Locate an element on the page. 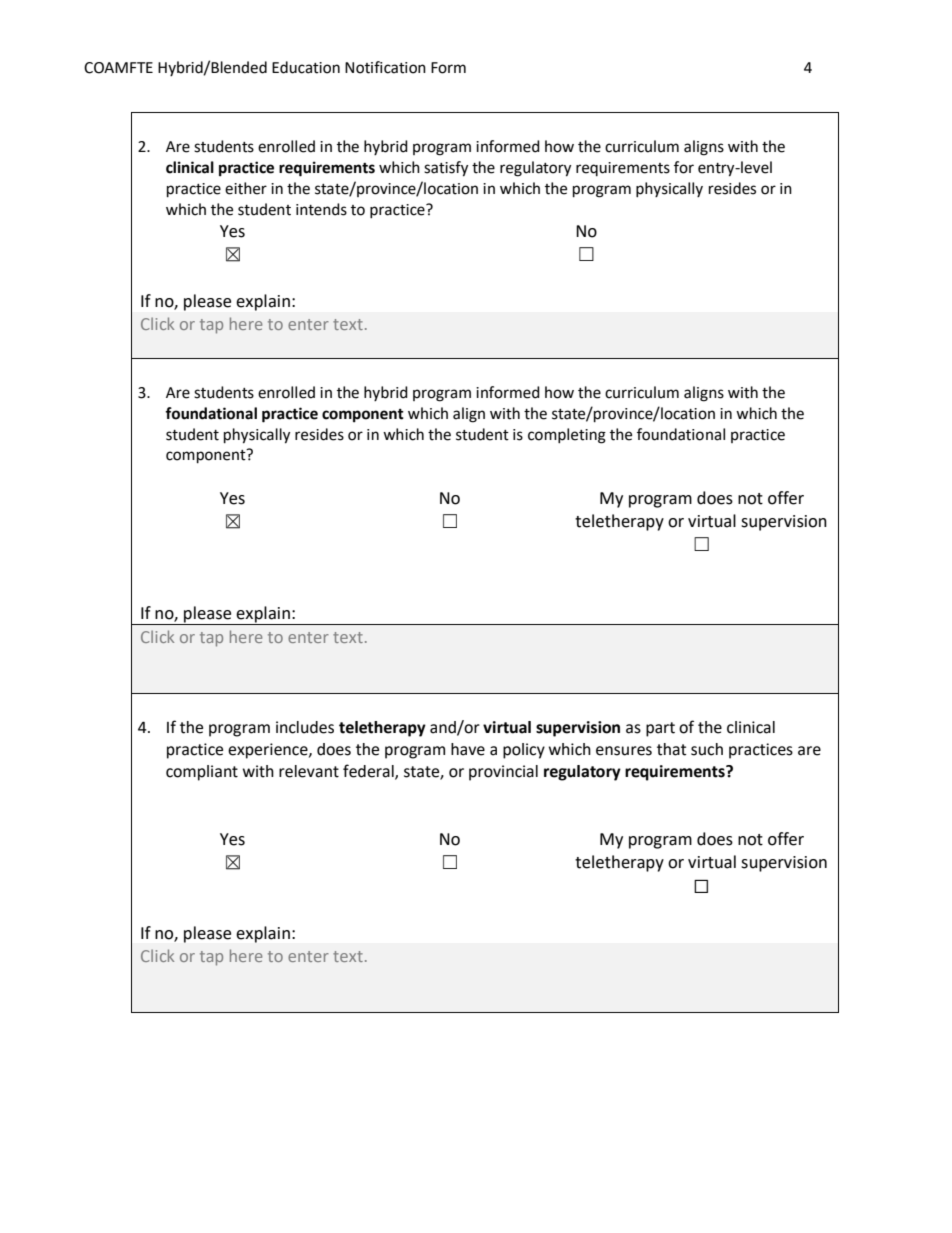 This document has width=952, height=1233. Education is located at coordinates (306, 67).
